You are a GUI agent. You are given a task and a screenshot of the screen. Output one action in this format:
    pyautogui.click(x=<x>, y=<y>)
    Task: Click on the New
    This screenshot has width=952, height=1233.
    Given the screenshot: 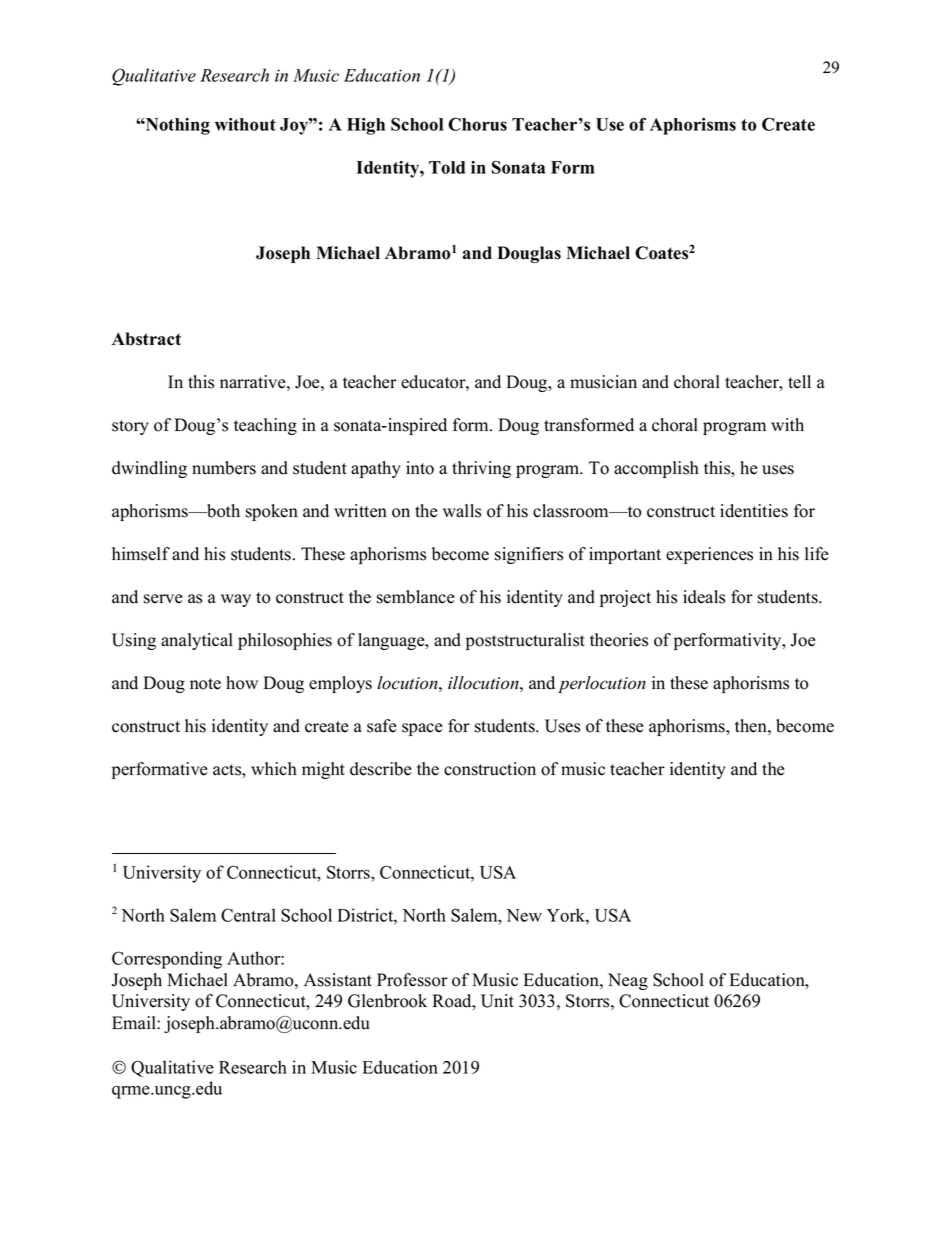 What is the action you would take?
    pyautogui.click(x=524, y=915)
